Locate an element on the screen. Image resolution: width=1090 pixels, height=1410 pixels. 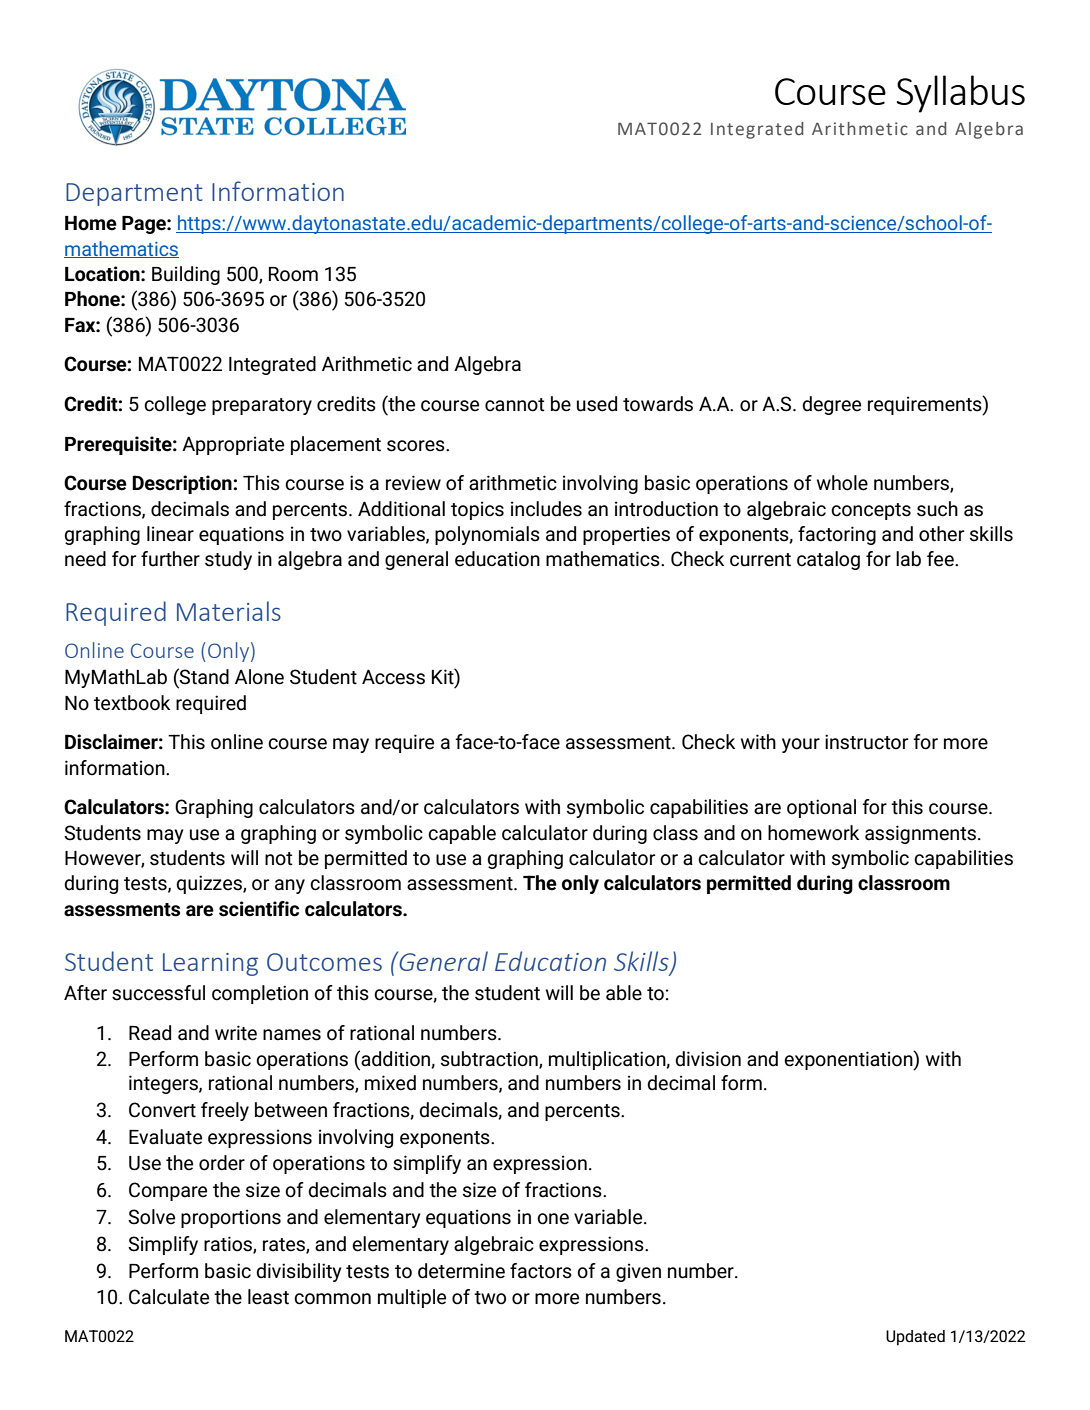
cannot is located at coordinates (515, 405).
